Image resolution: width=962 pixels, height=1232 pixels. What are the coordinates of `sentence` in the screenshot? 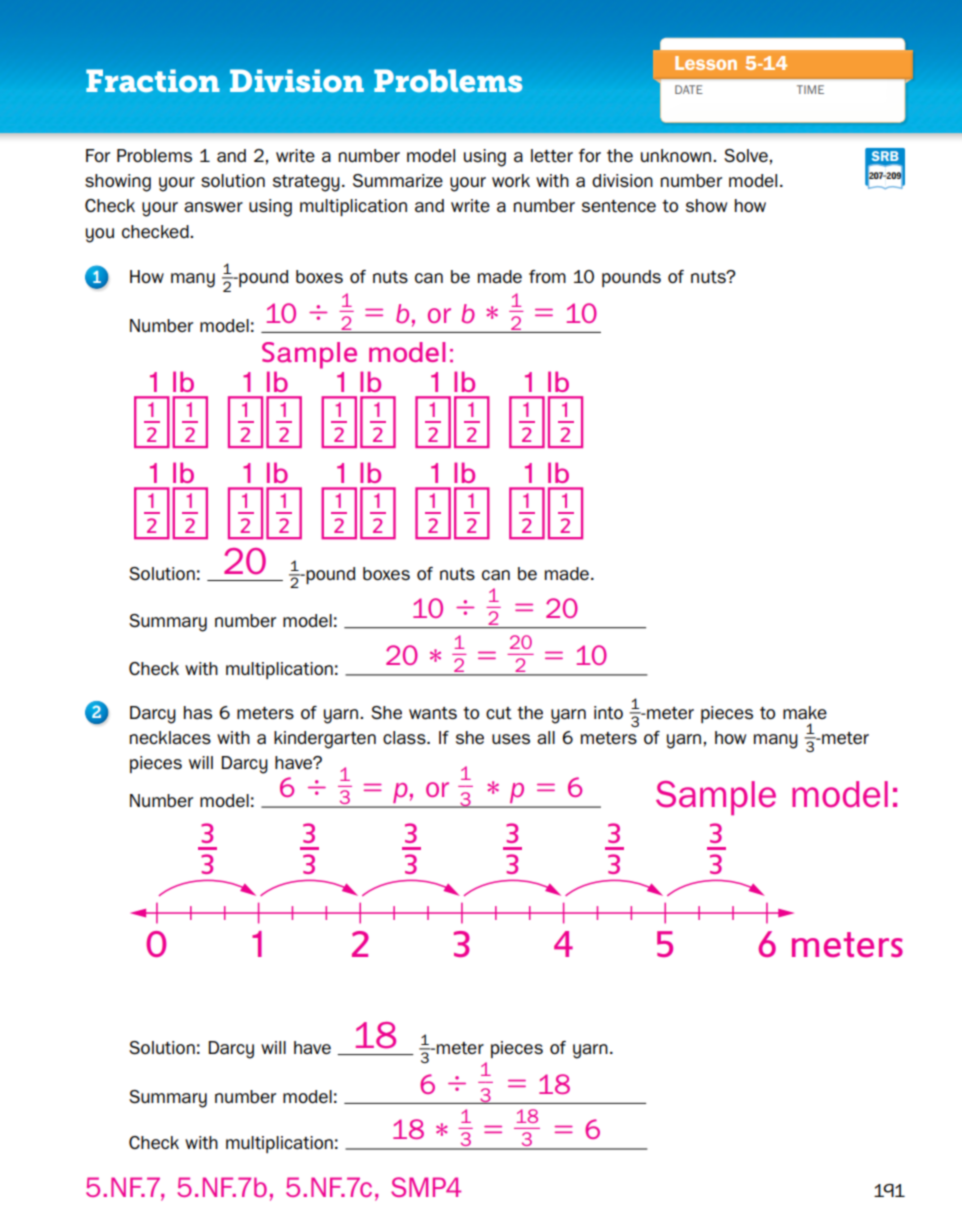 It's located at (619, 206).
